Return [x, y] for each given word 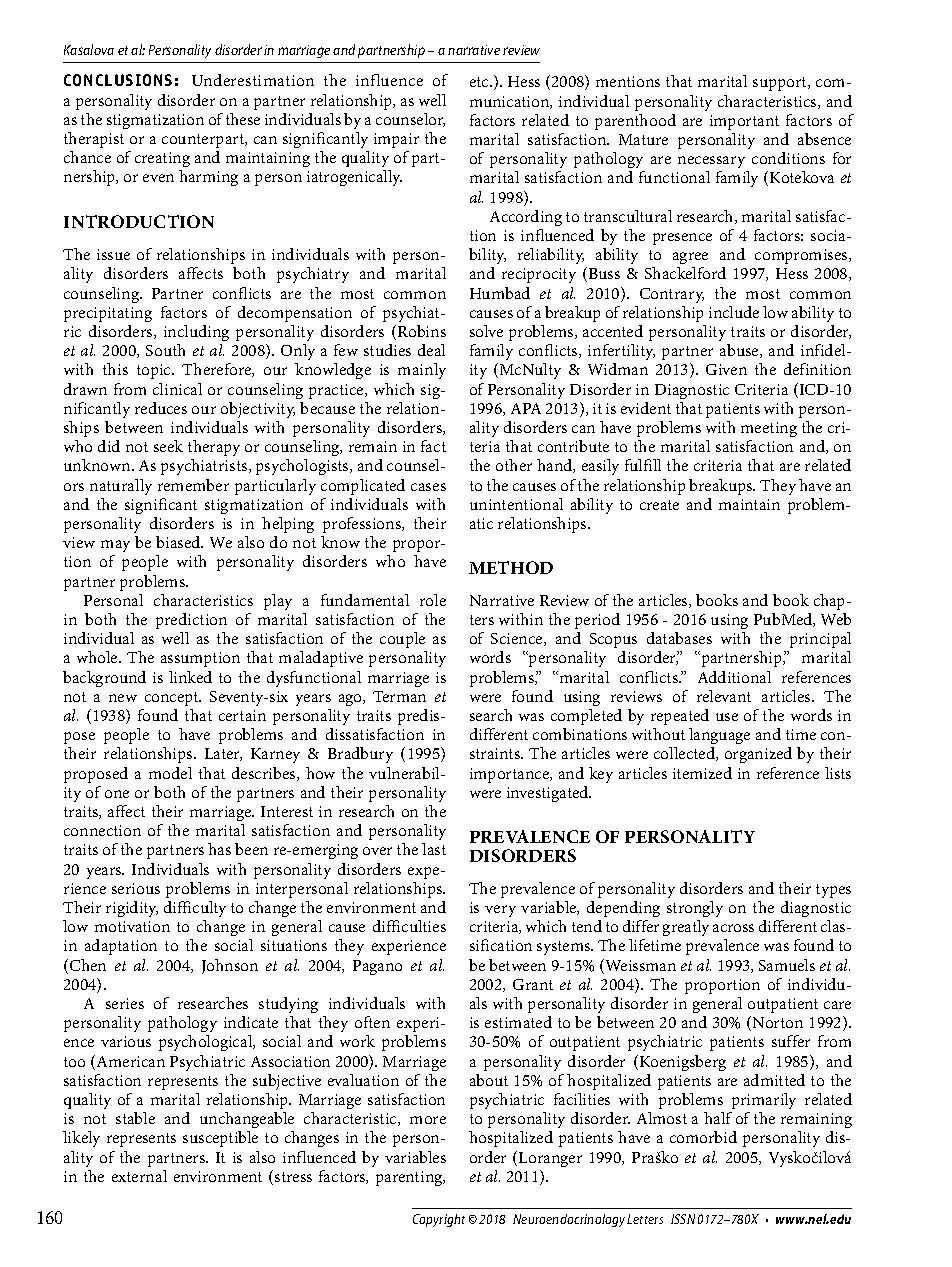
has [219, 849]
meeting [769, 429]
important [744, 122]
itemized [702, 773]
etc [480, 82]
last [434, 849]
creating [162, 161]
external [139, 1176]
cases [428, 487]
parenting [410, 1178]
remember [193, 485]
